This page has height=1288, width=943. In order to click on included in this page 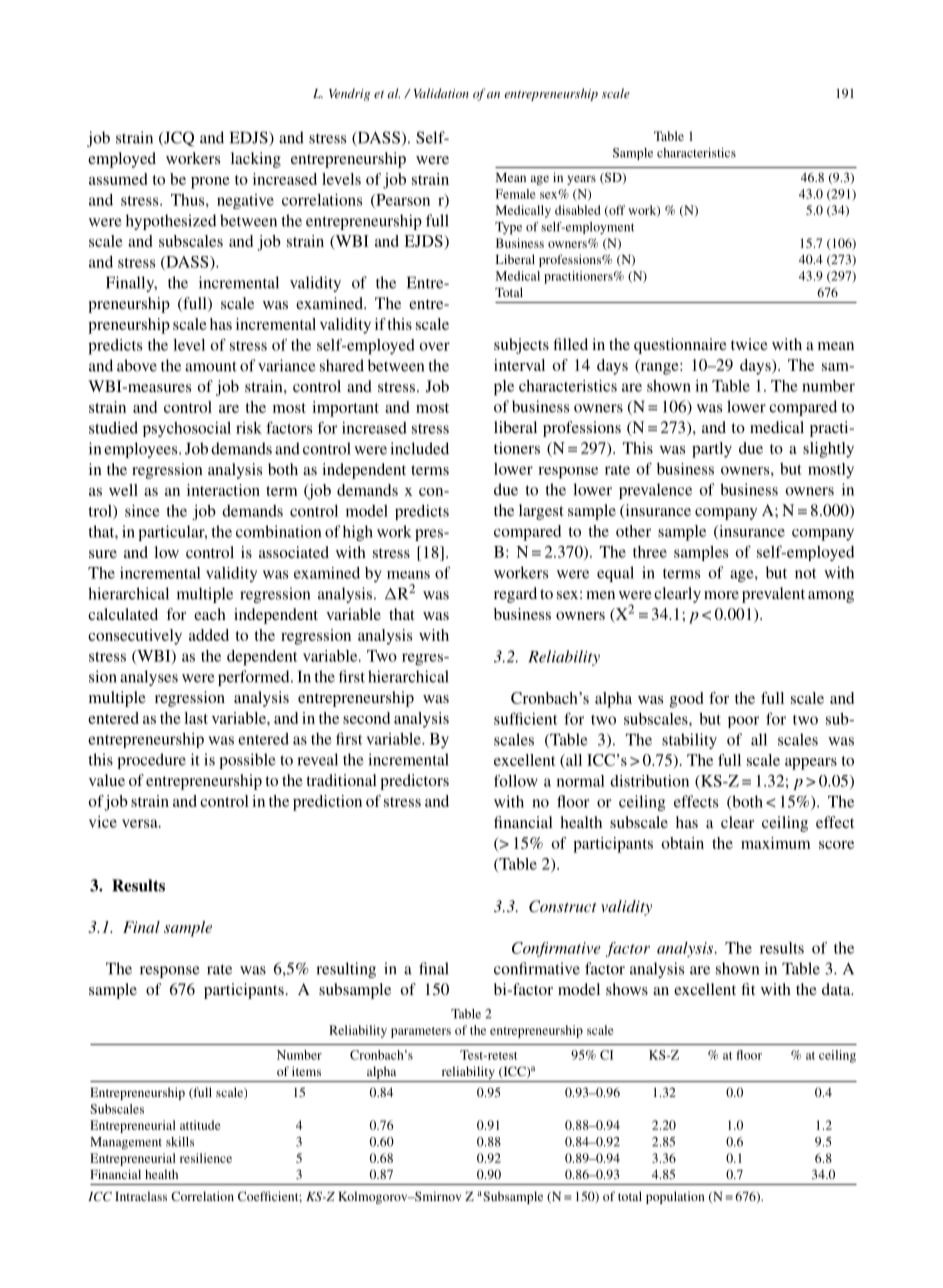, I will do `click(419, 448)`.
